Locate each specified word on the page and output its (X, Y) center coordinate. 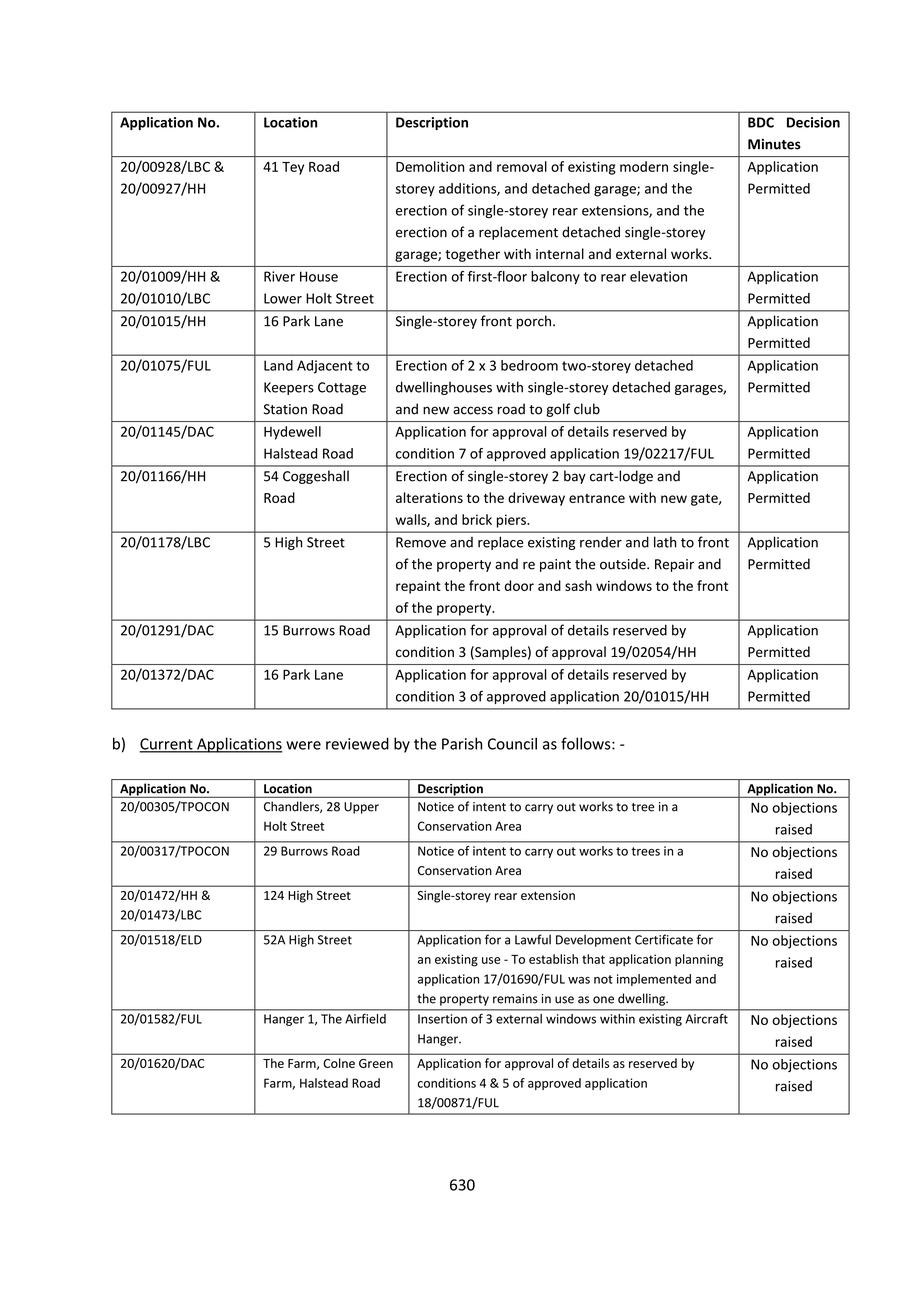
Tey (293, 168)
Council (512, 743)
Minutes (774, 144)
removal (522, 166)
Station (285, 409)
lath (665, 542)
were (303, 745)
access (473, 410)
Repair (674, 565)
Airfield (365, 1019)
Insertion (442, 1019)
